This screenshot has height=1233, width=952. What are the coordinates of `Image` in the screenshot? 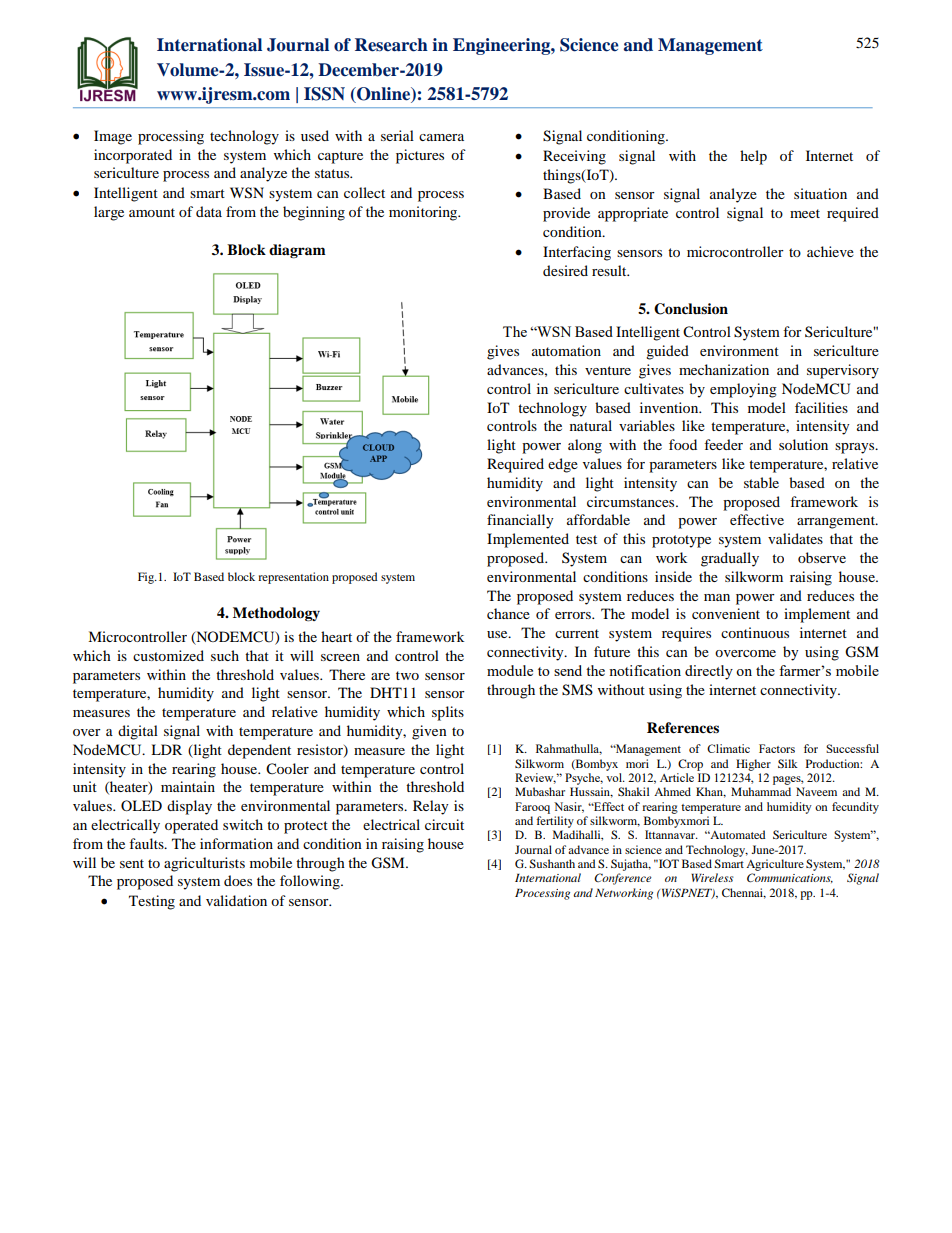 It's located at (113, 137).
